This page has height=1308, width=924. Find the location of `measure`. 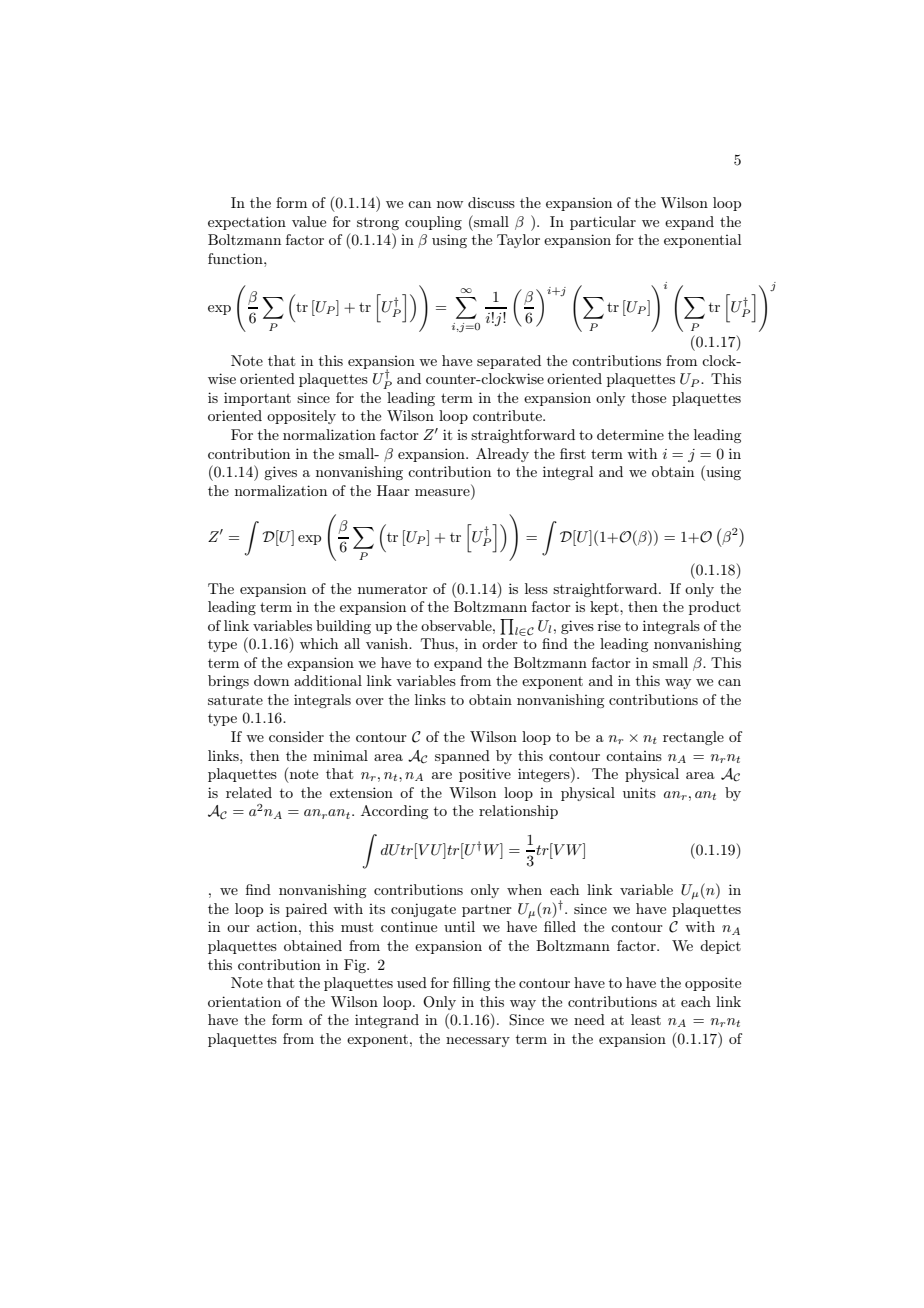

measure is located at coordinates (442, 492).
